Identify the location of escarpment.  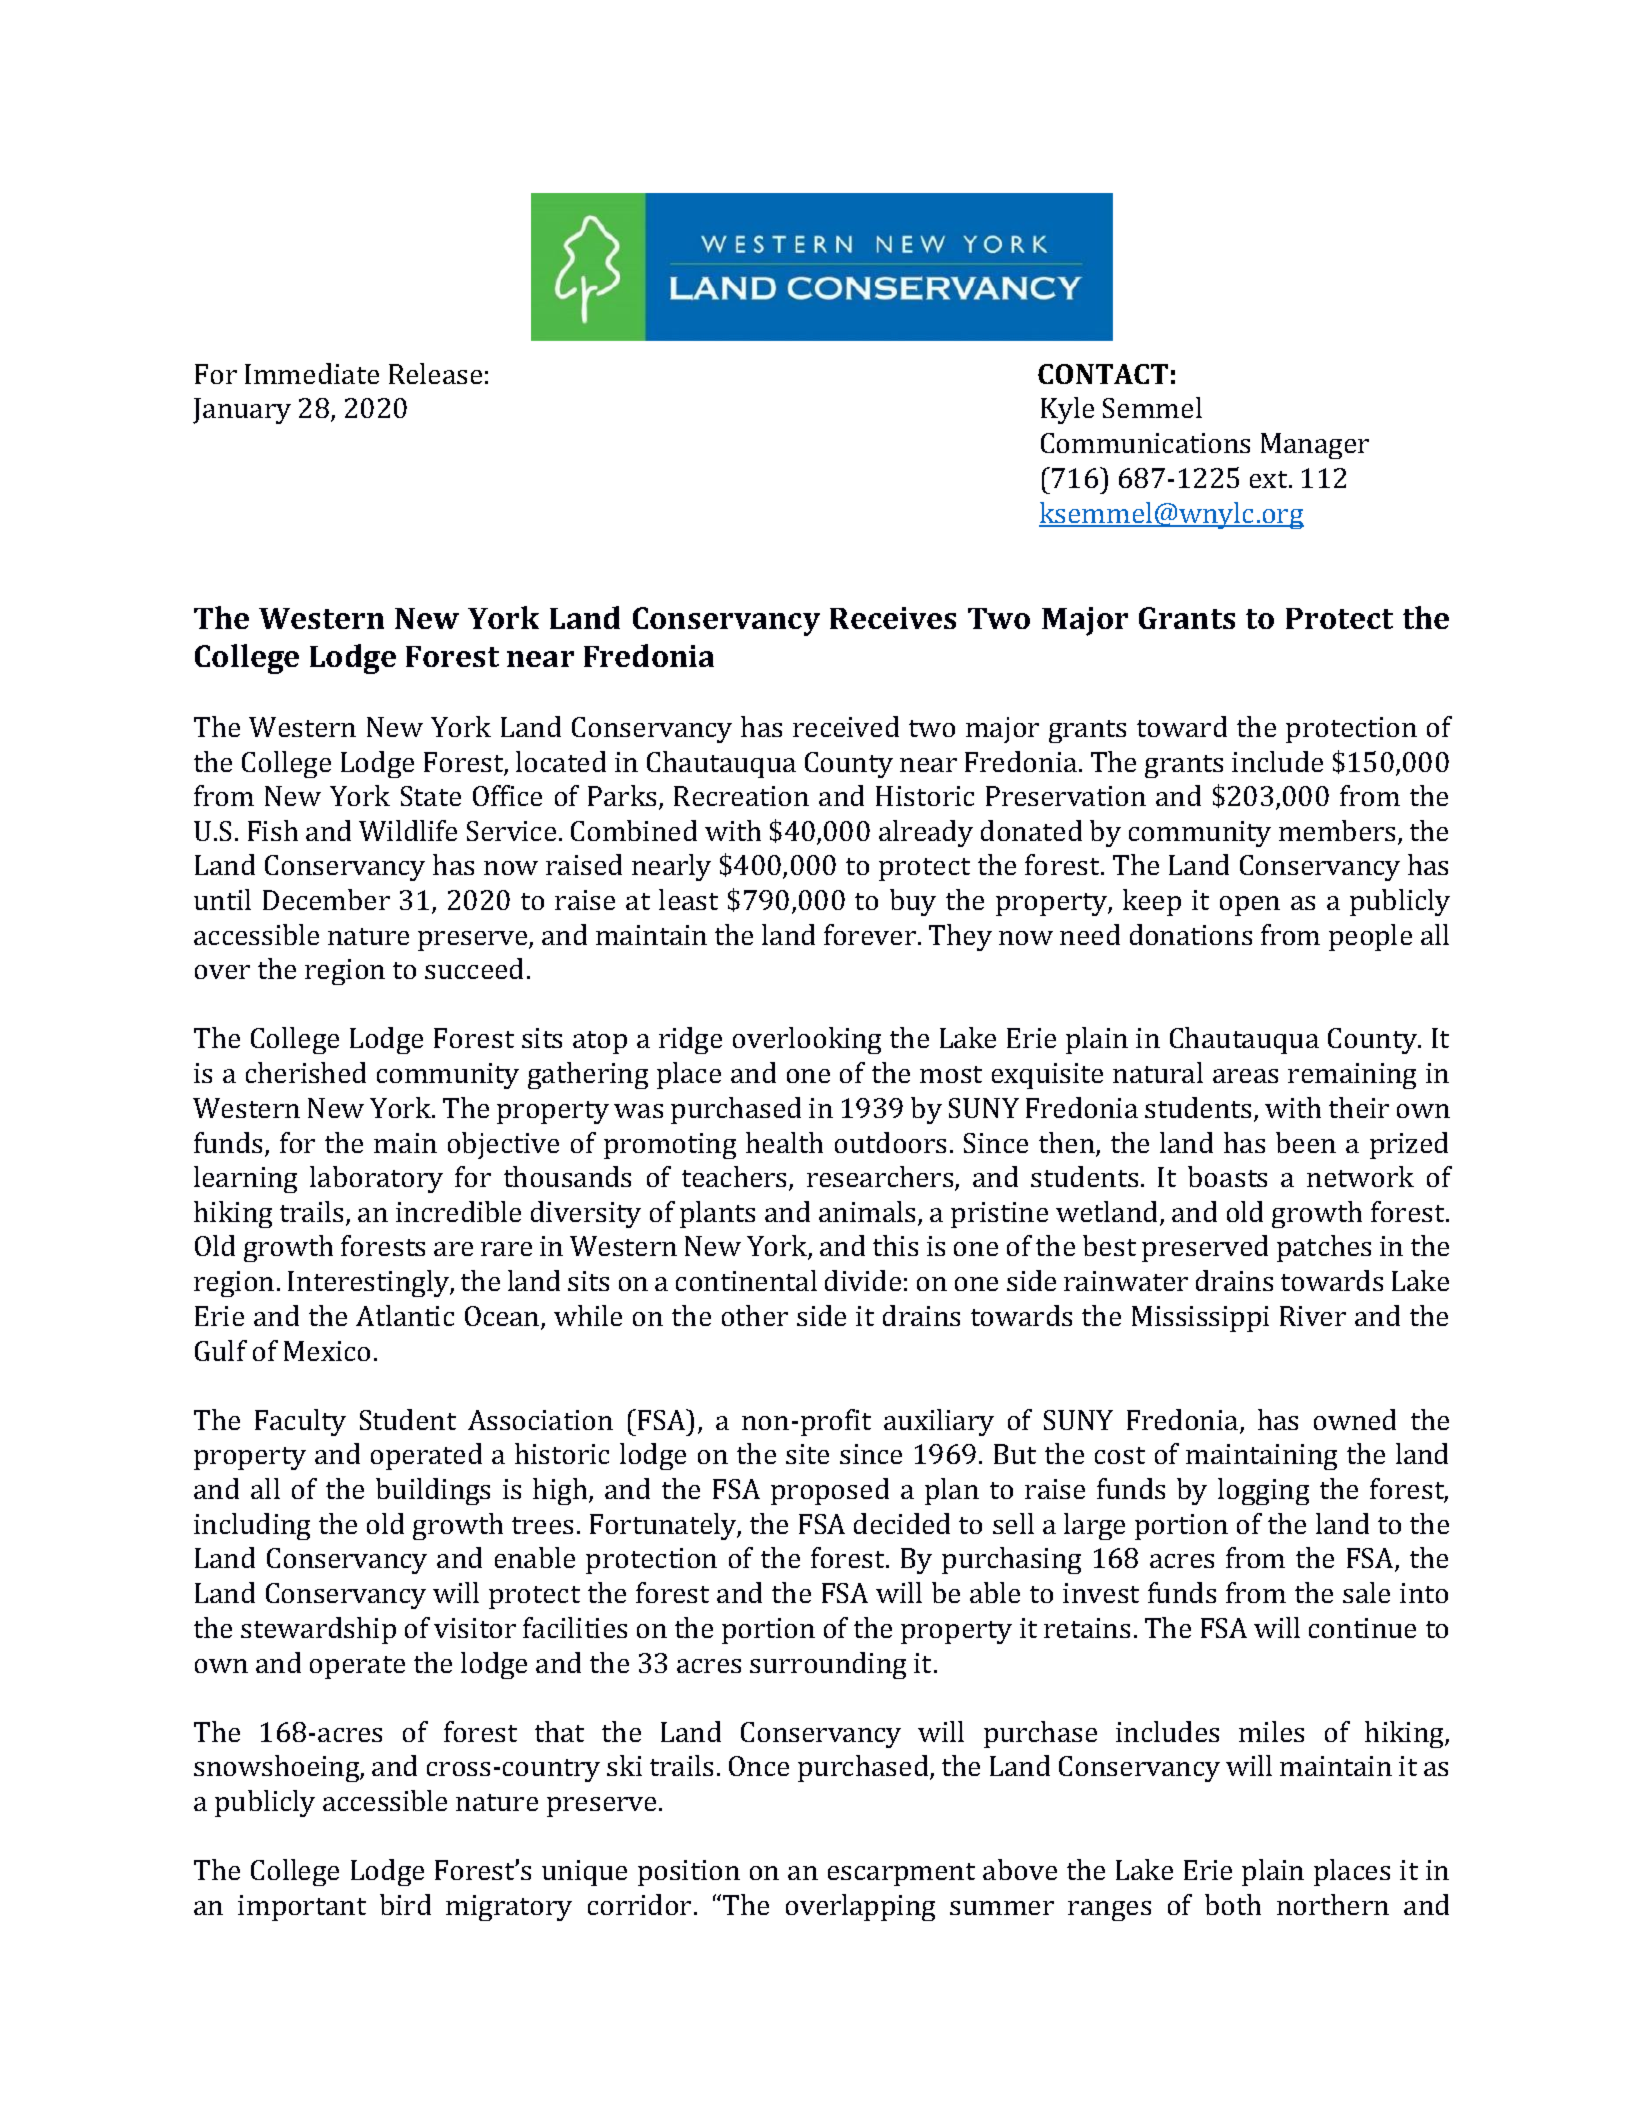
(901, 1874).
